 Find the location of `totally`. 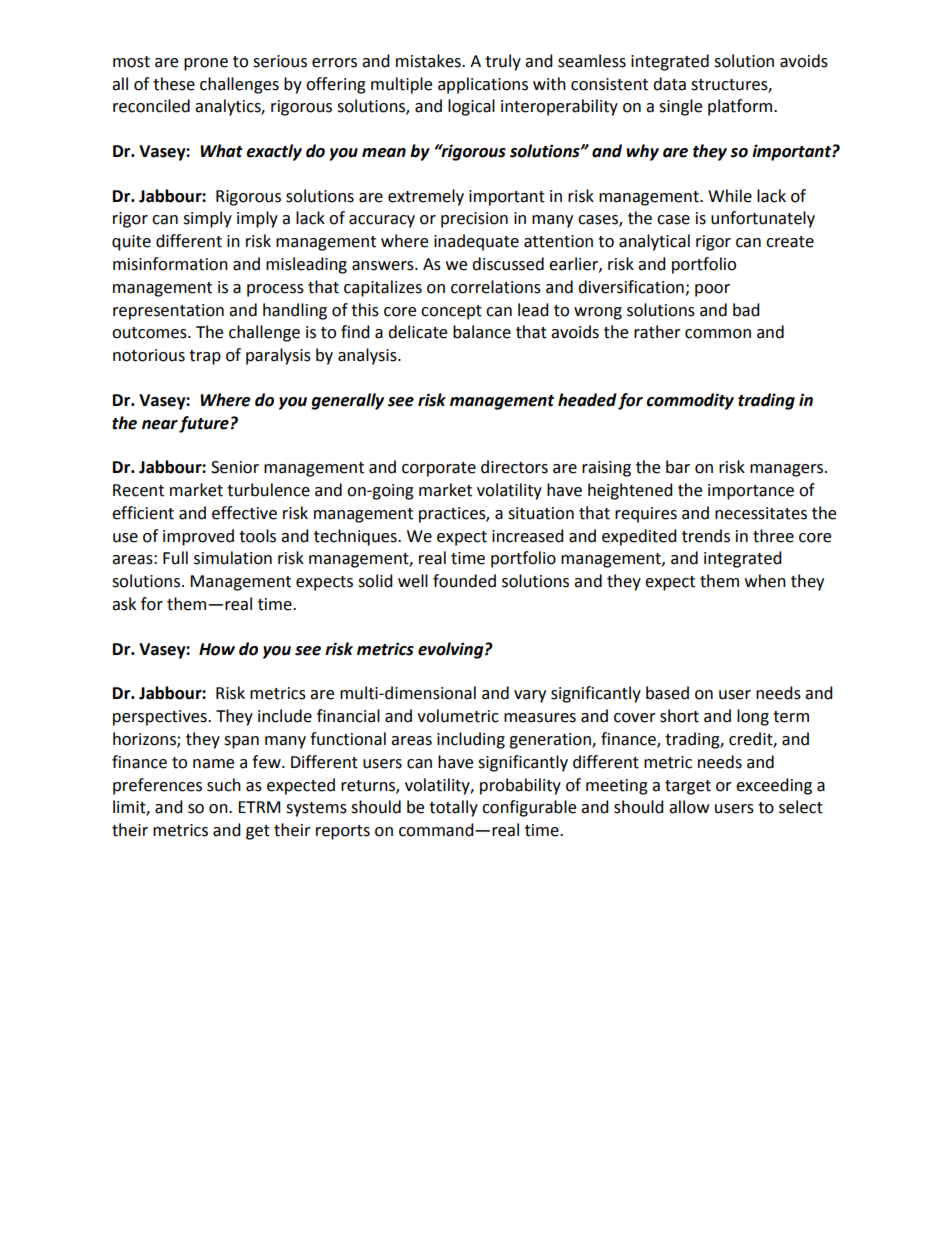

totally is located at coordinates (453, 808).
